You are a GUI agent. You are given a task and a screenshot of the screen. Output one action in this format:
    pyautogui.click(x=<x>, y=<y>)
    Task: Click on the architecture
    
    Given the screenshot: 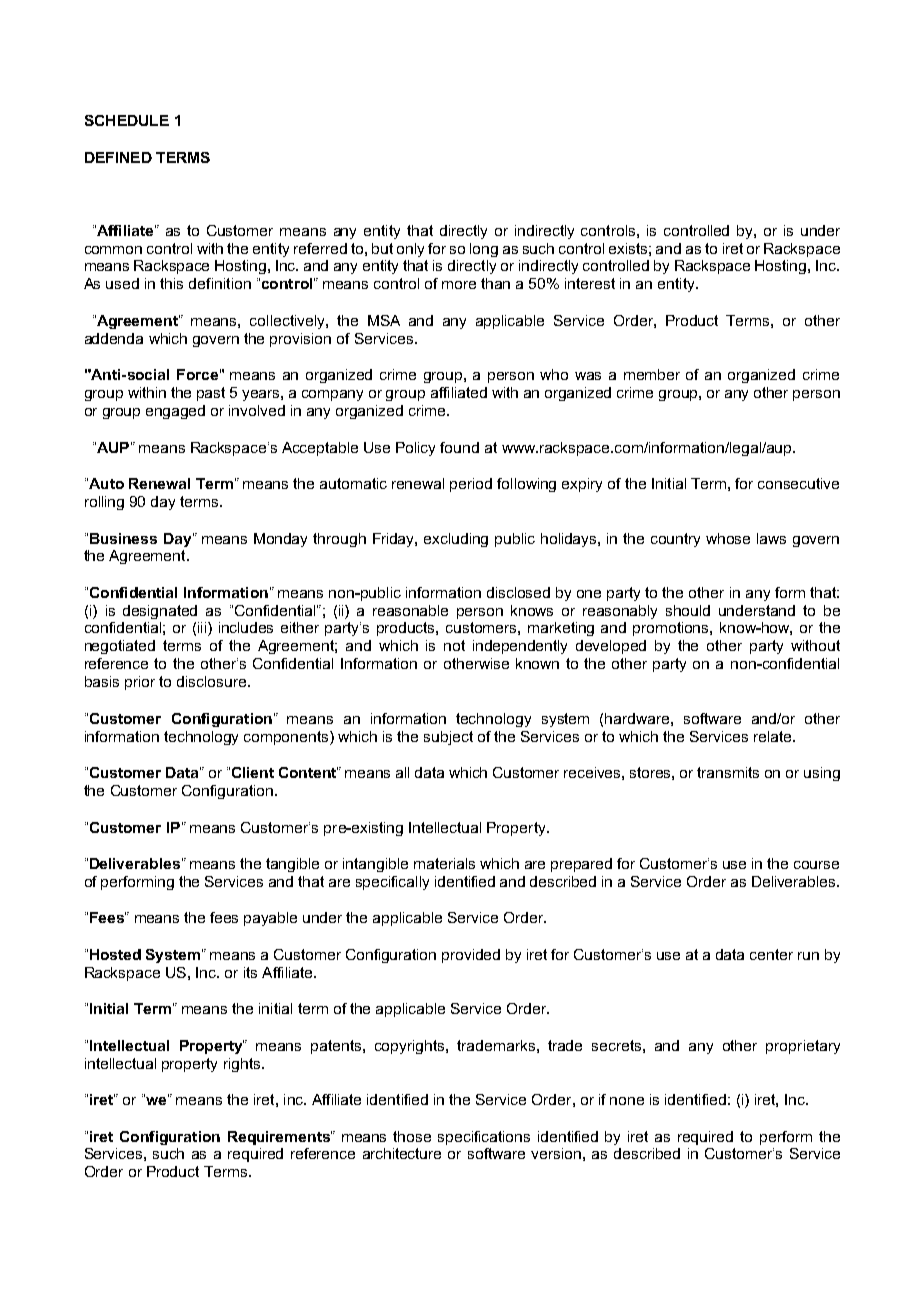 What is the action you would take?
    pyautogui.click(x=402, y=1153)
